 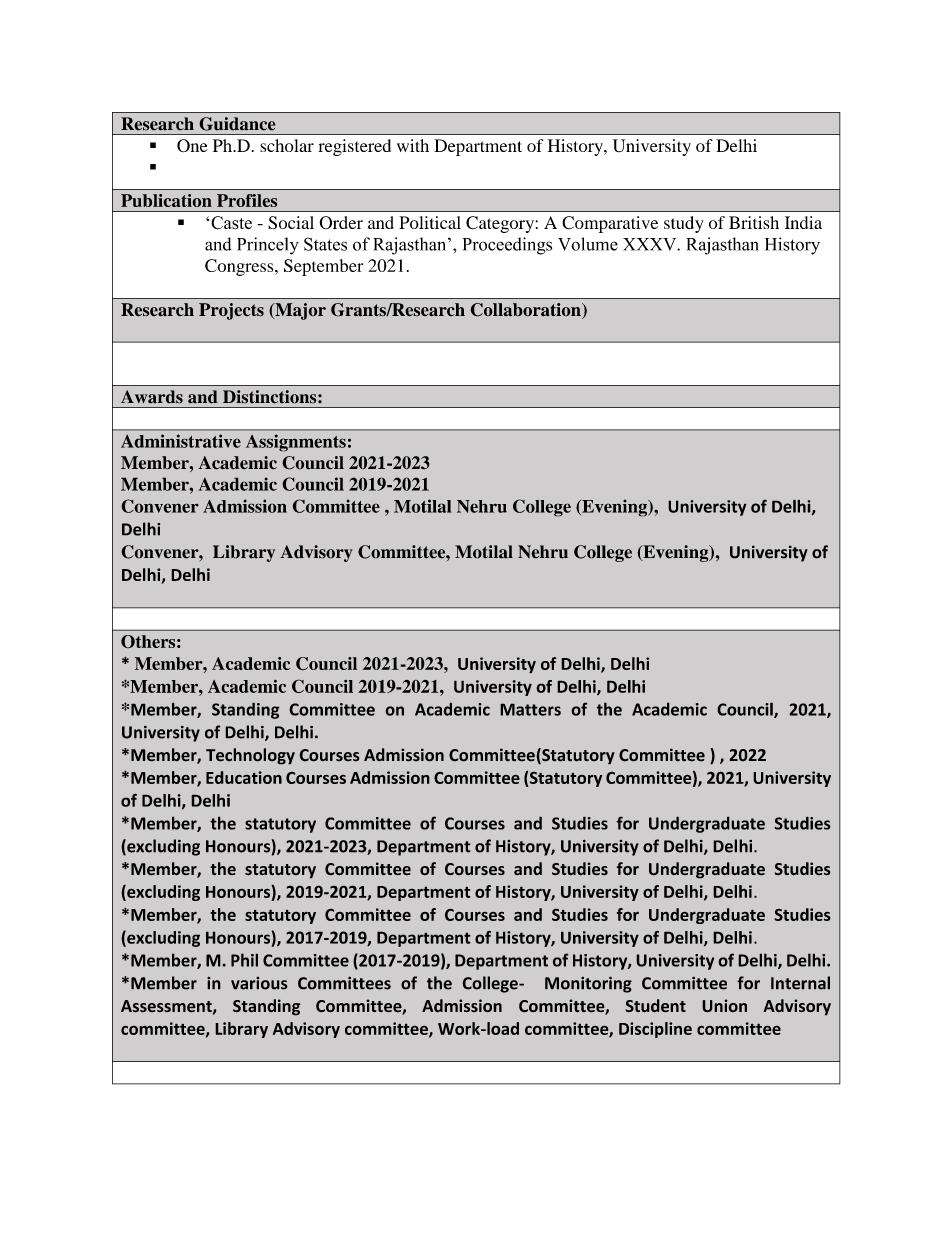 I want to click on Projects, so click(x=231, y=311).
